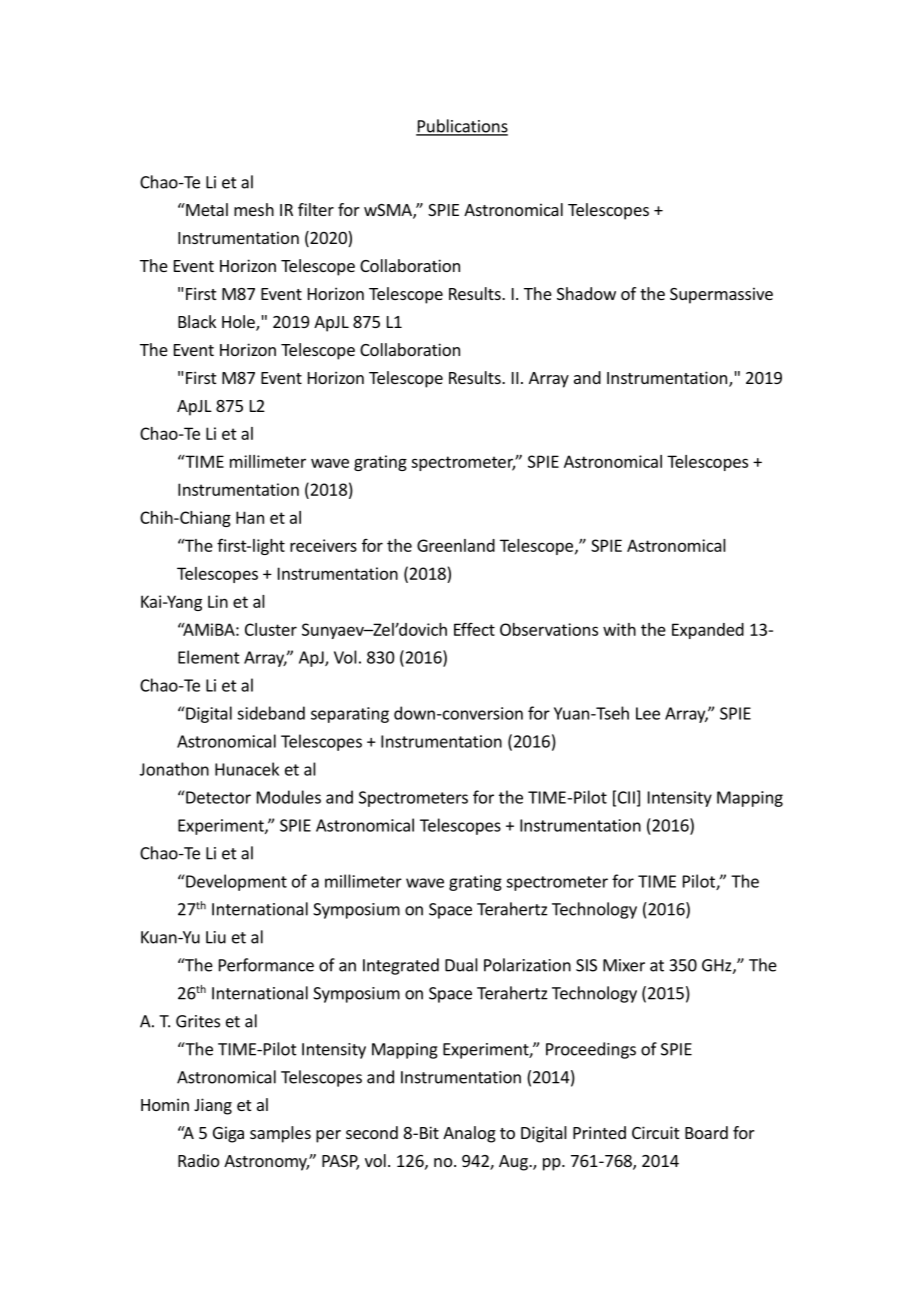 The height and width of the image is (1308, 924). What do you see at coordinates (586, 293) in the image?
I see `Shadow` at bounding box center [586, 293].
